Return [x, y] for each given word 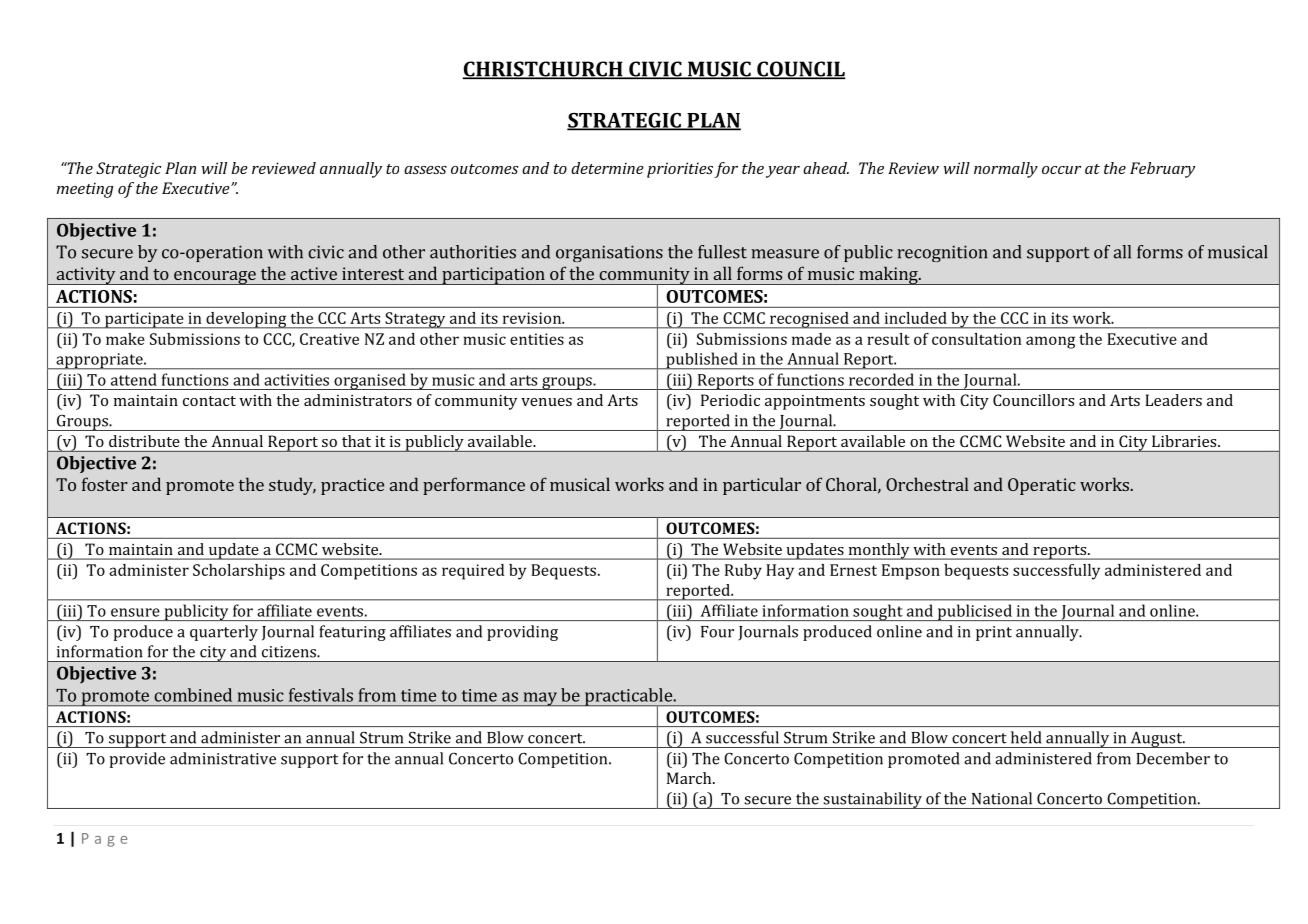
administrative [223, 758]
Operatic [1042, 486]
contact [209, 401]
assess [425, 170]
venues [546, 402]
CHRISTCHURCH [543, 70]
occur [1061, 170]
